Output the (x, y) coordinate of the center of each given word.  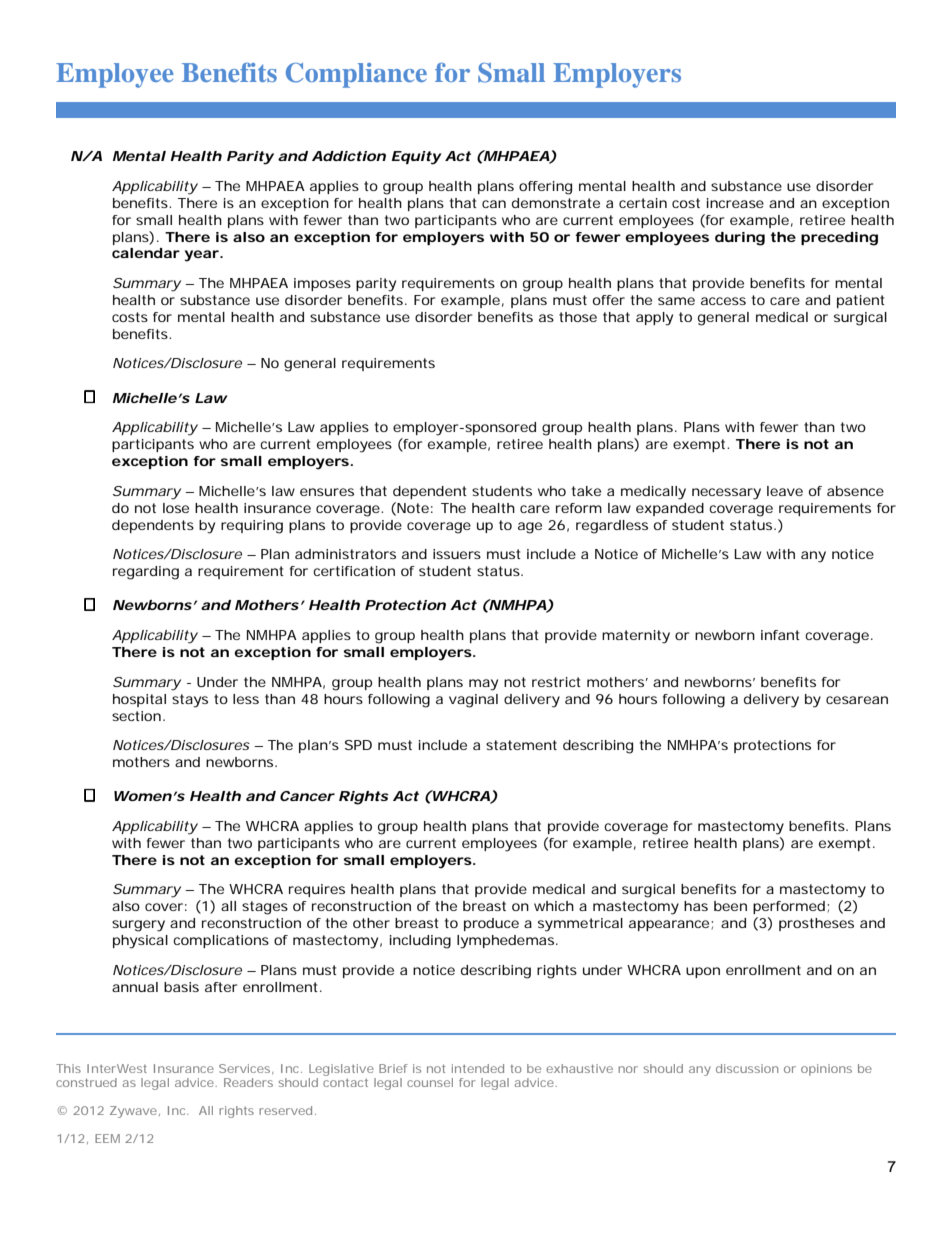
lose (176, 508)
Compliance (356, 75)
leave (785, 491)
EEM (107, 1138)
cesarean (857, 700)
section (136, 716)
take (586, 491)
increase (735, 203)
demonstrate (556, 203)
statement (521, 745)
